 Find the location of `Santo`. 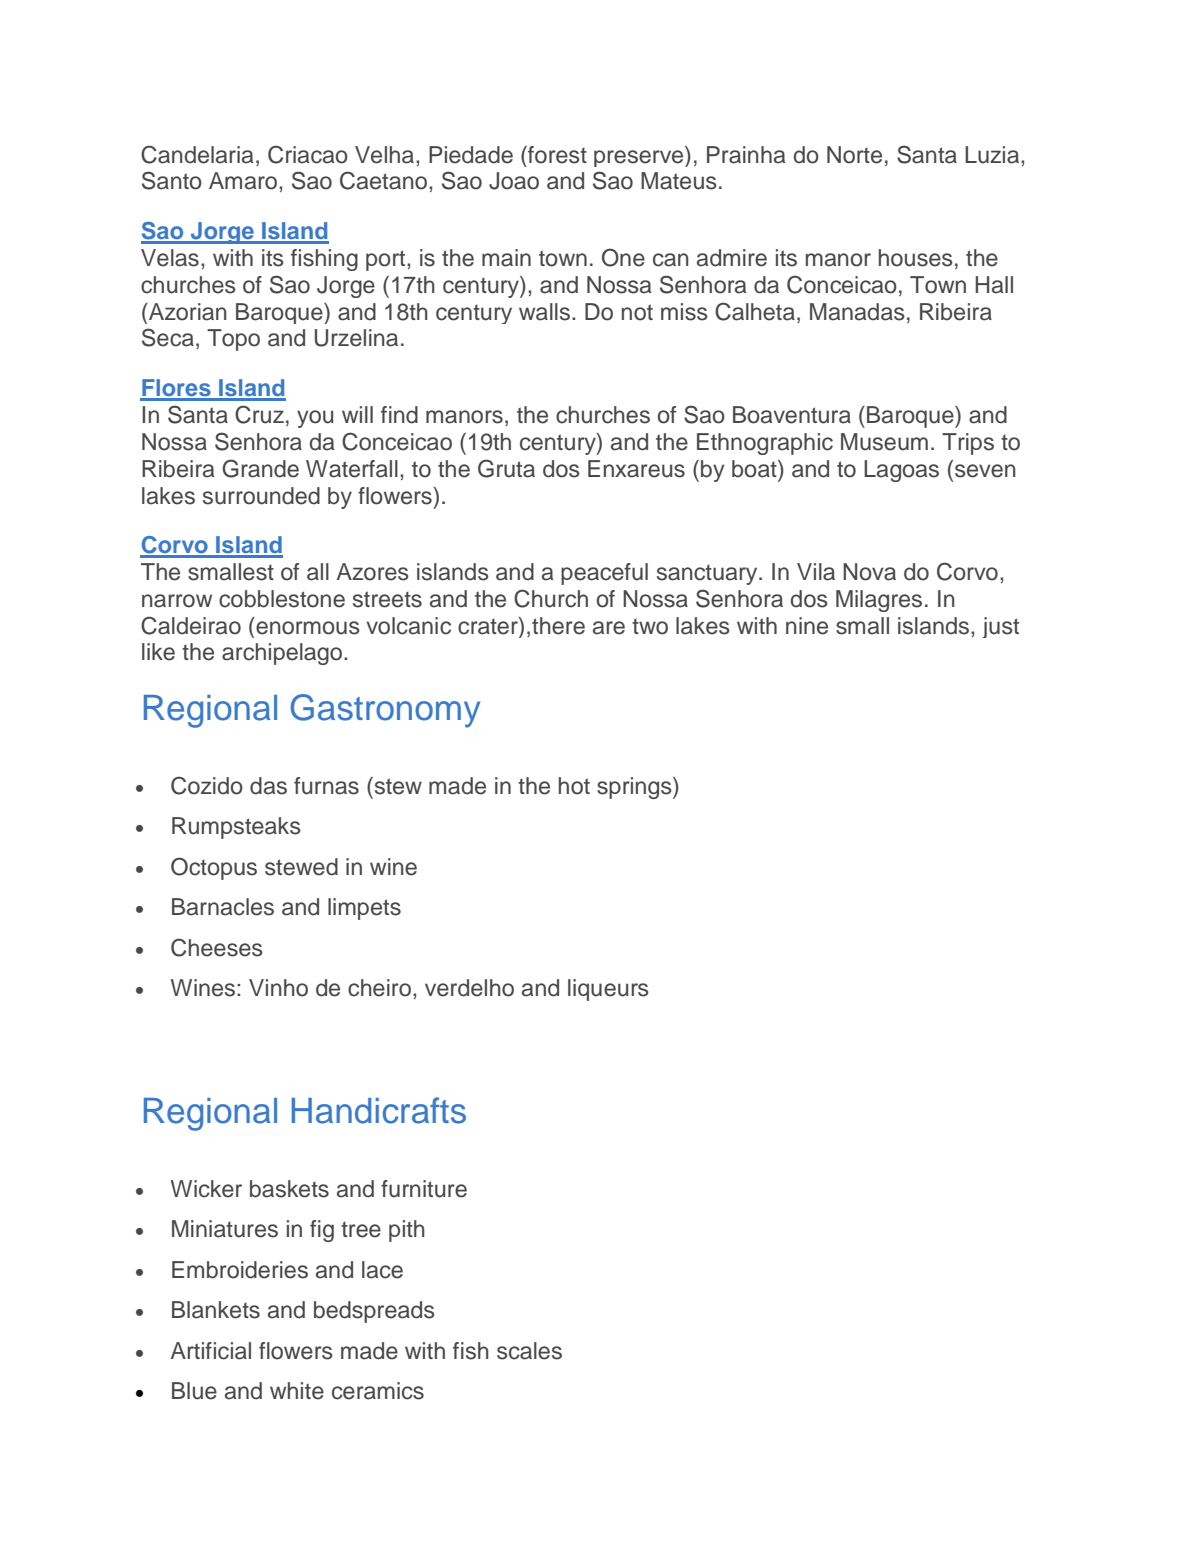

Santo is located at coordinates (172, 180).
